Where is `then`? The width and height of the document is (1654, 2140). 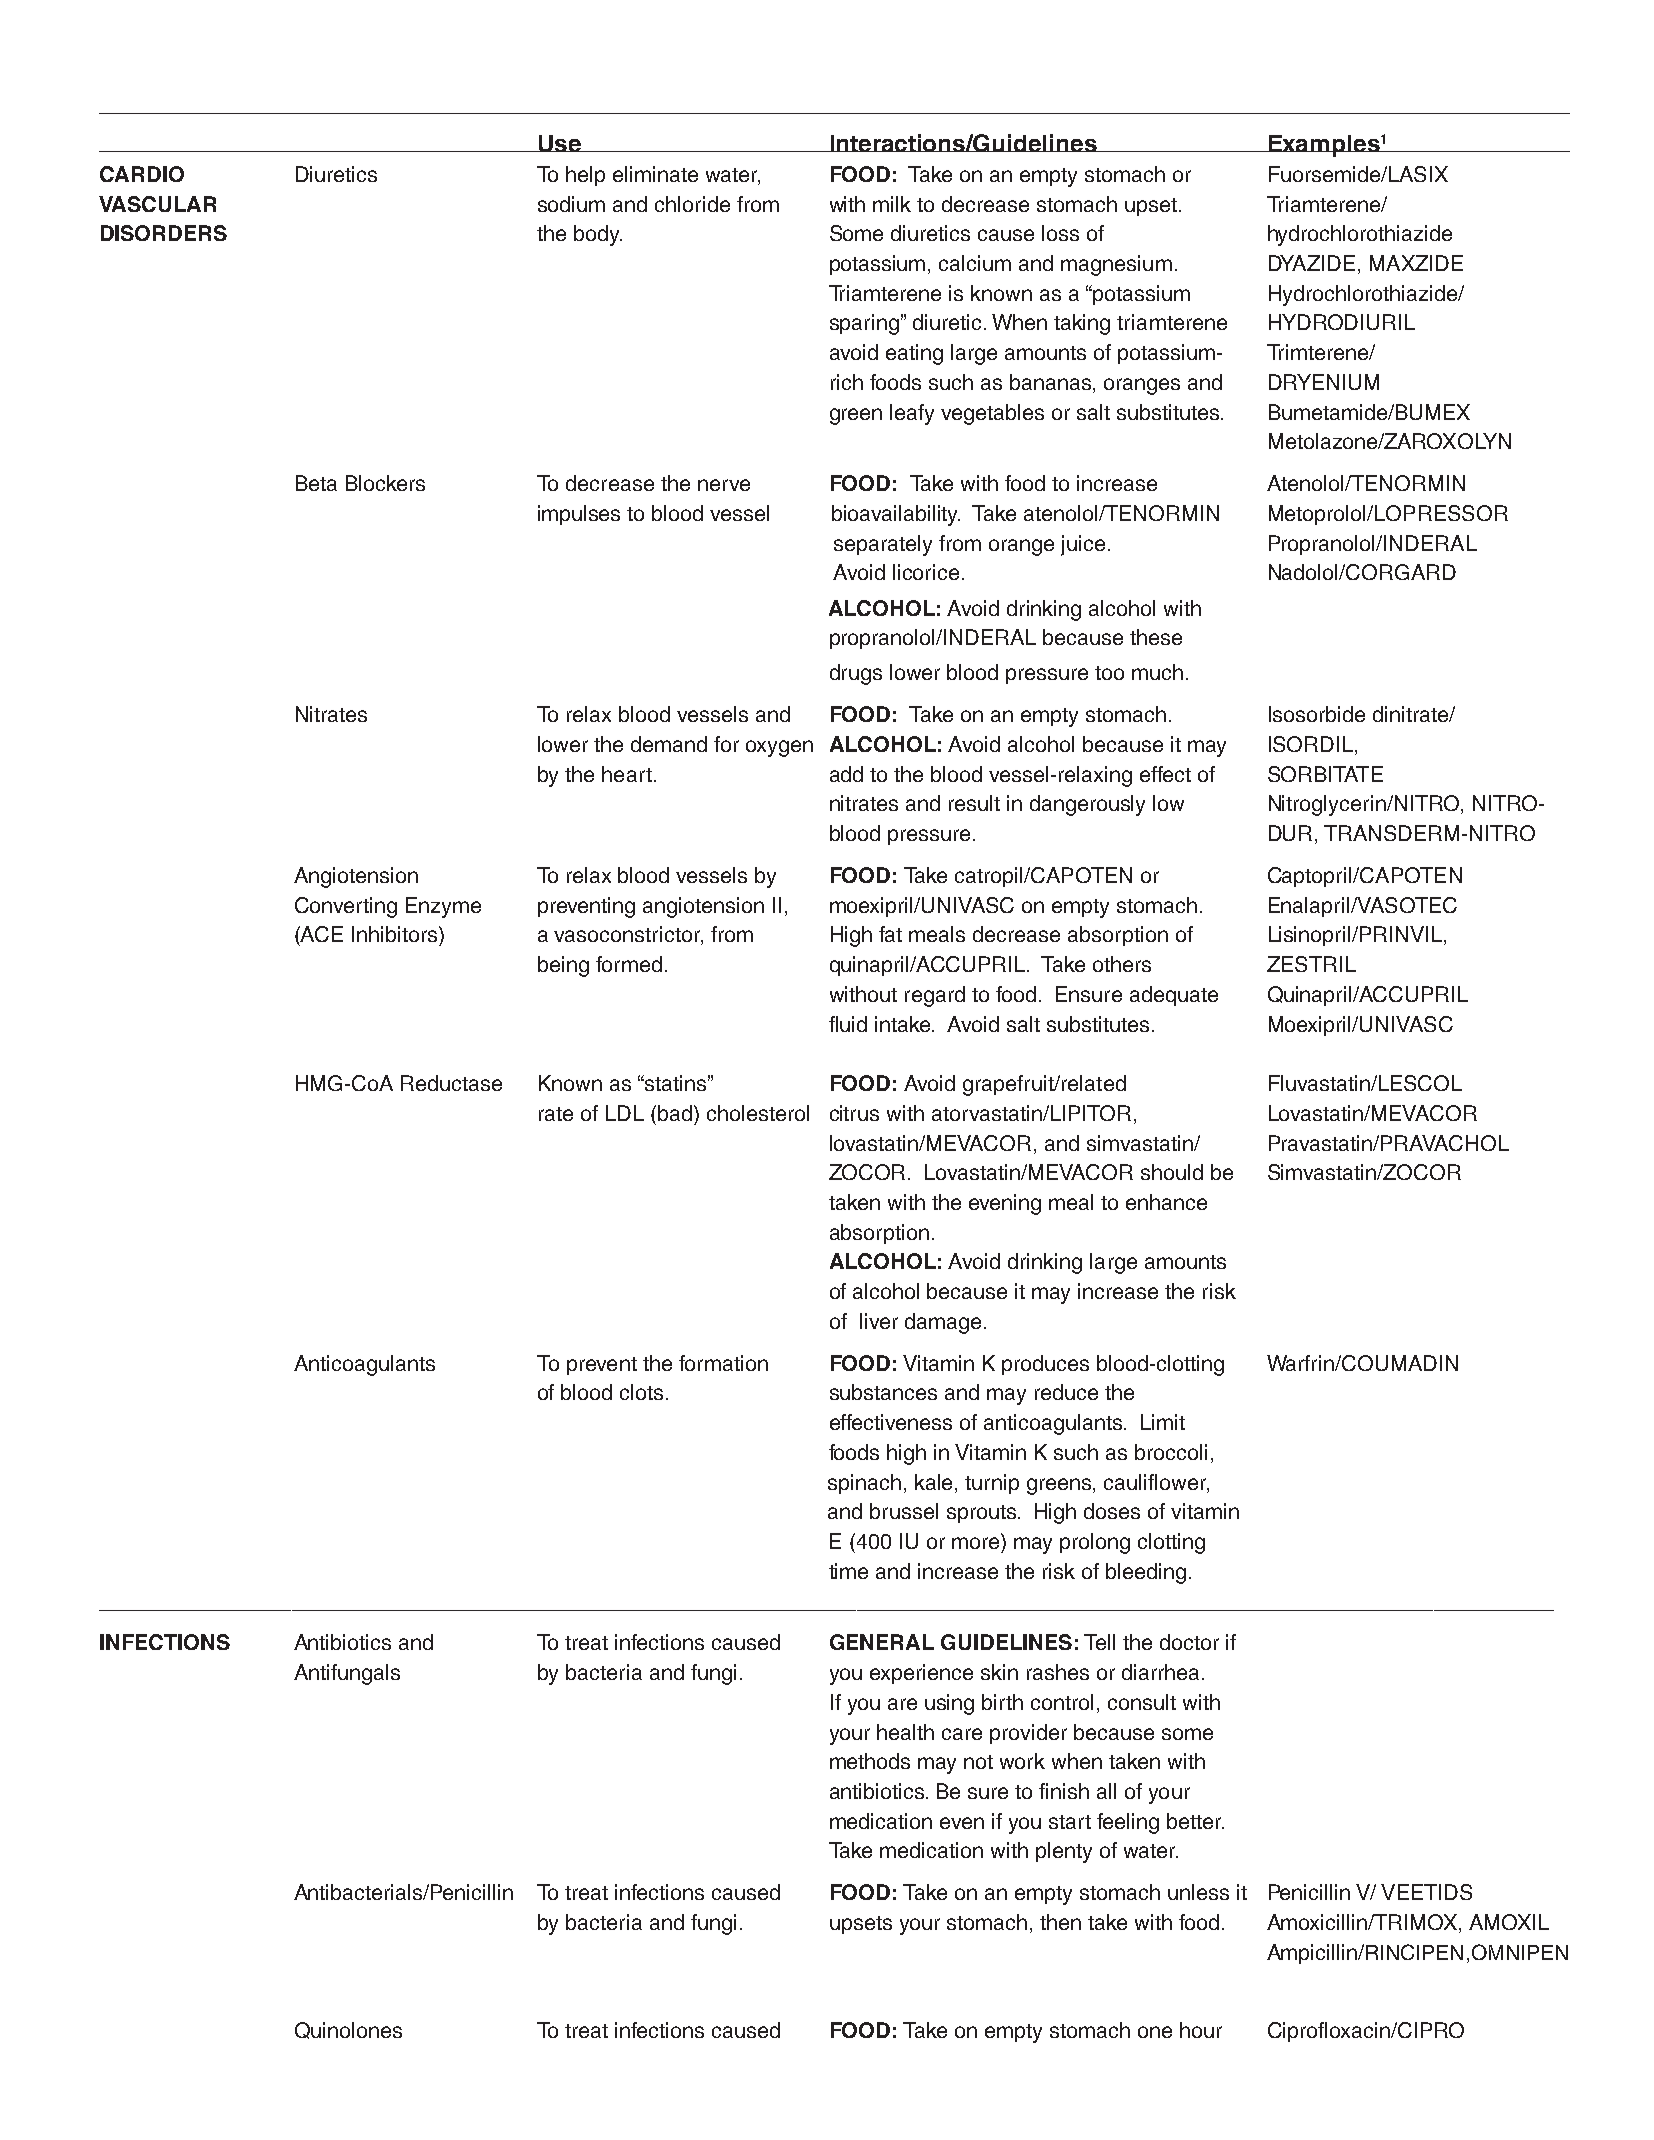
then is located at coordinates (1060, 1922).
